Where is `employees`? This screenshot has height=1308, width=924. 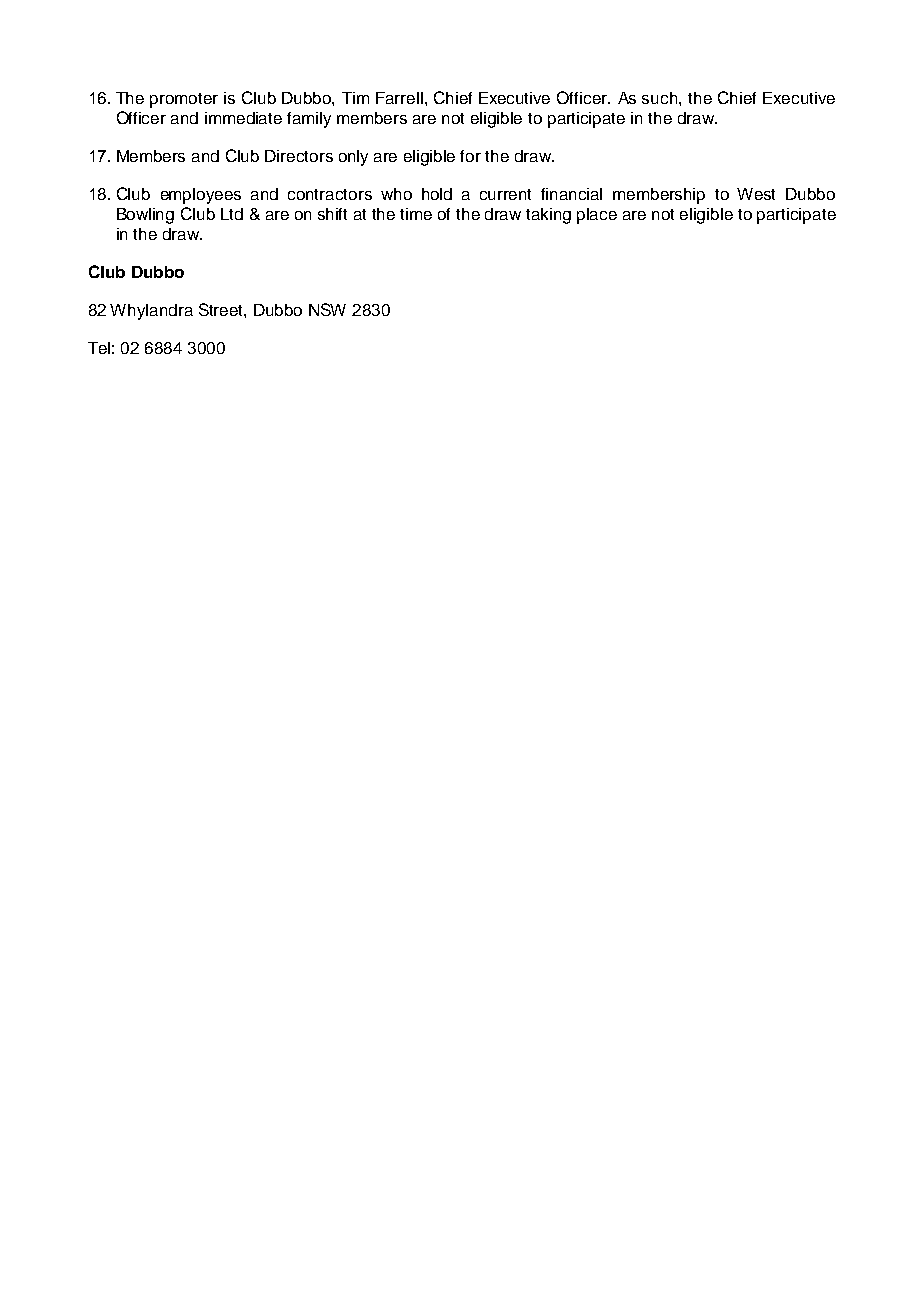
employees is located at coordinates (201, 196).
